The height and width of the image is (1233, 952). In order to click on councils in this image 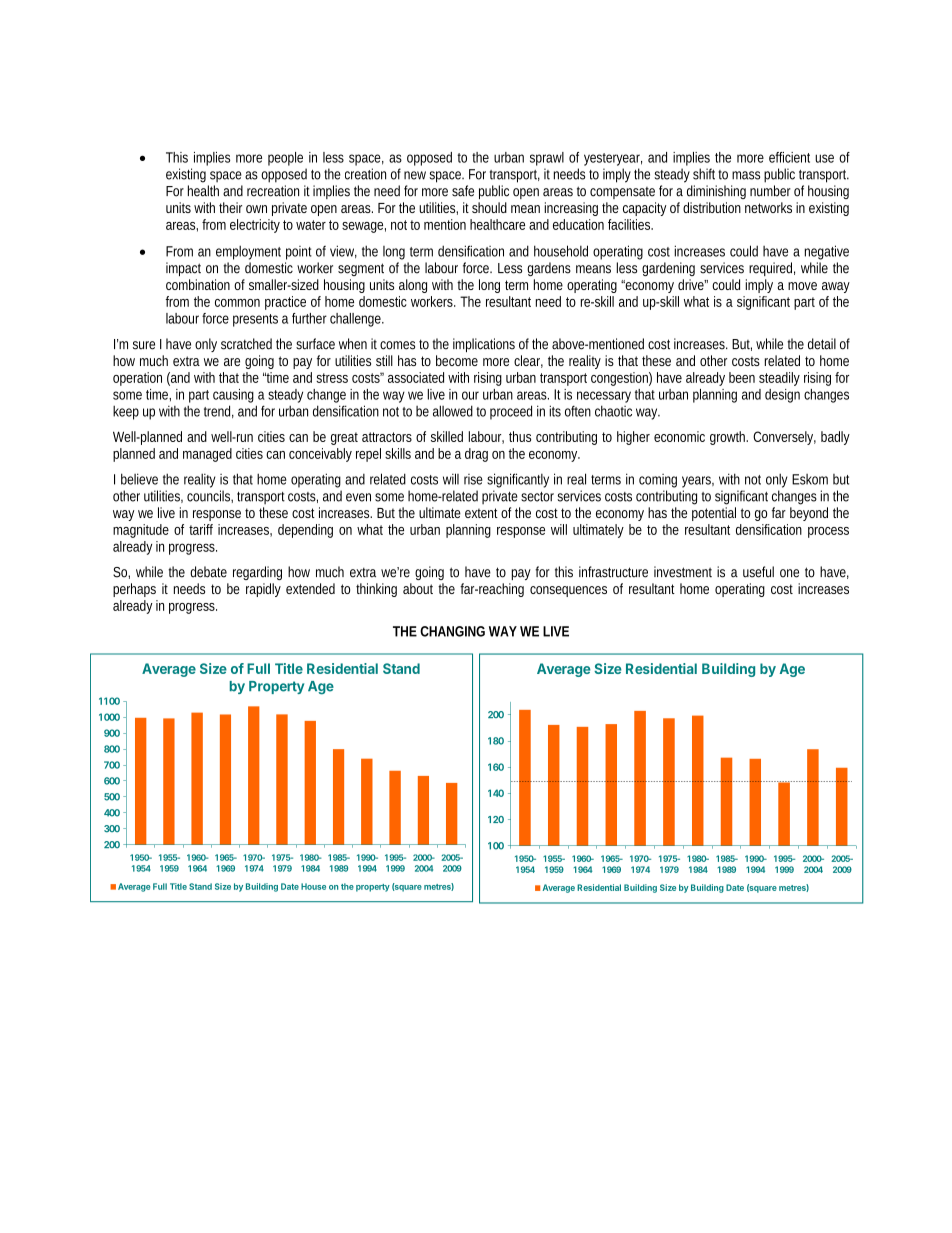, I will do `click(210, 496)`.
